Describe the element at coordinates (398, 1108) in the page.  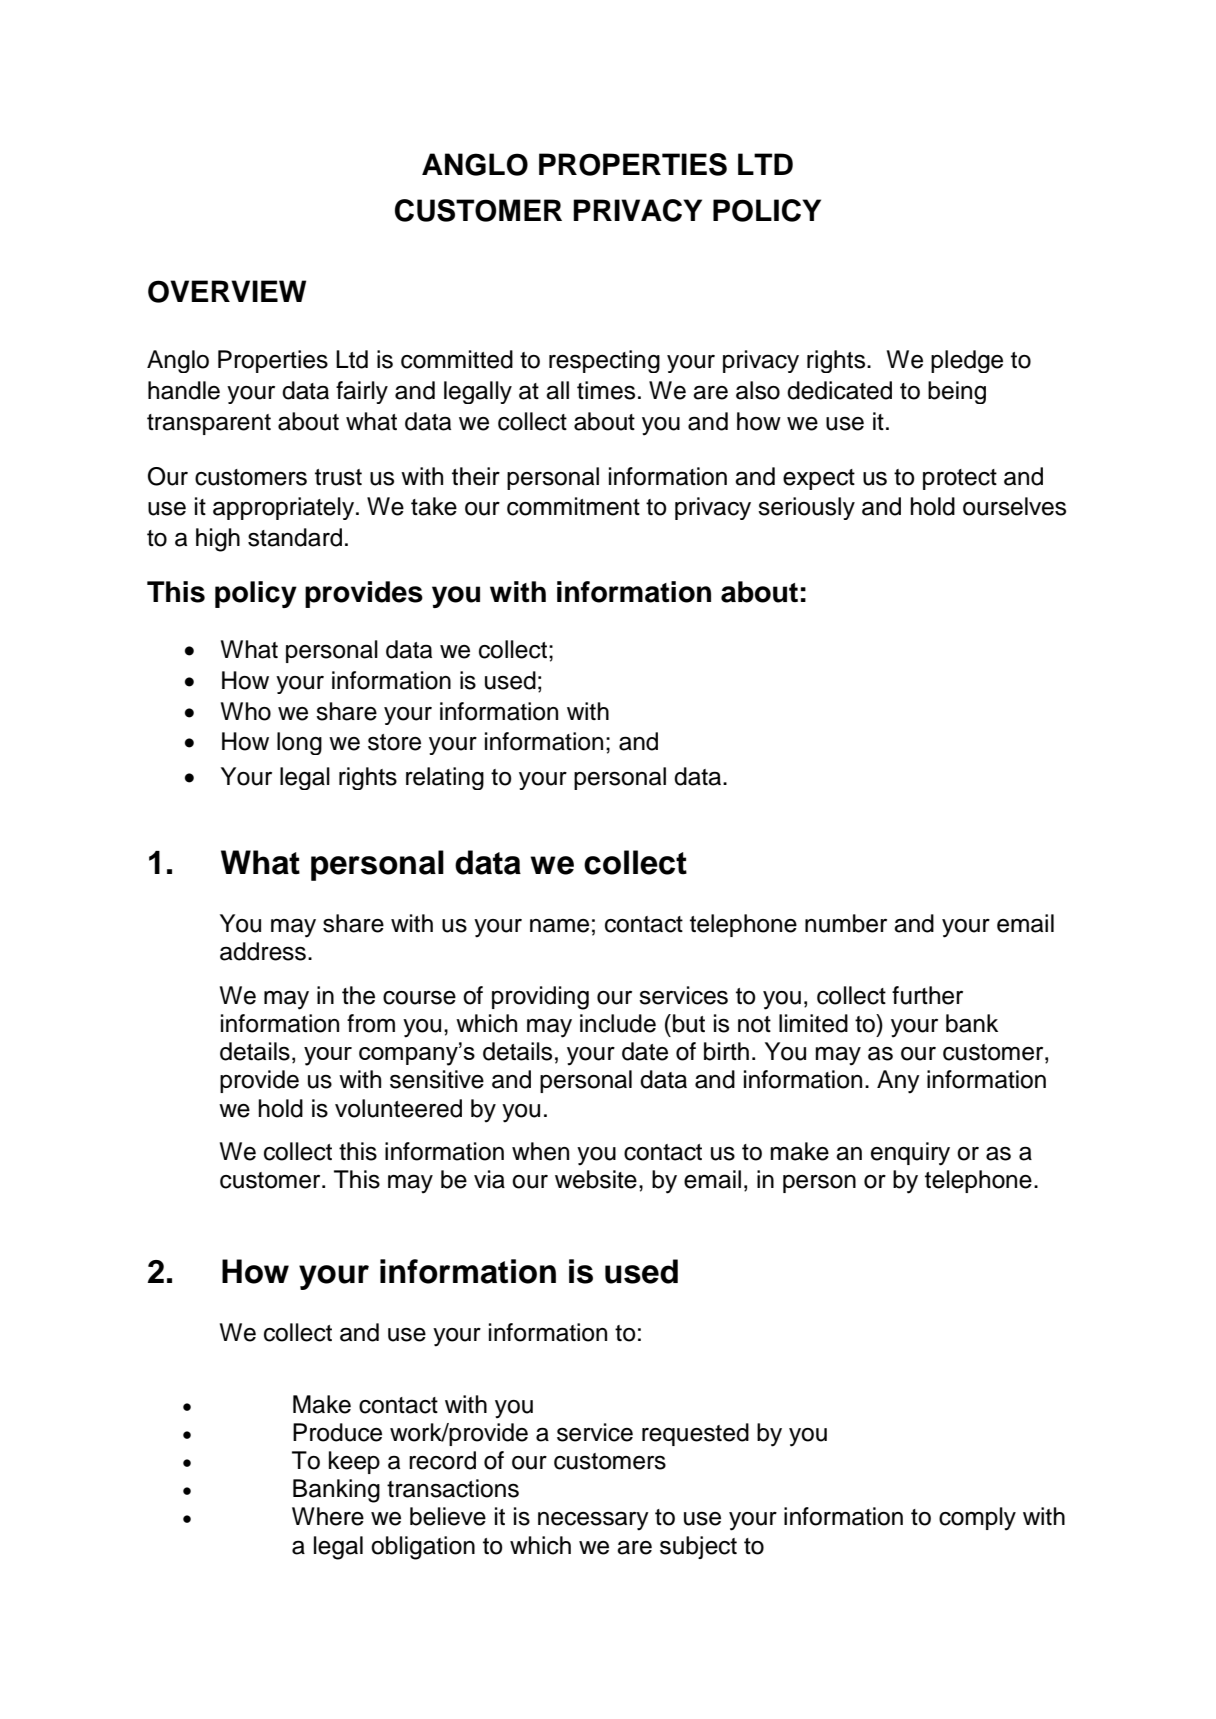
I see `volunteered` at that location.
